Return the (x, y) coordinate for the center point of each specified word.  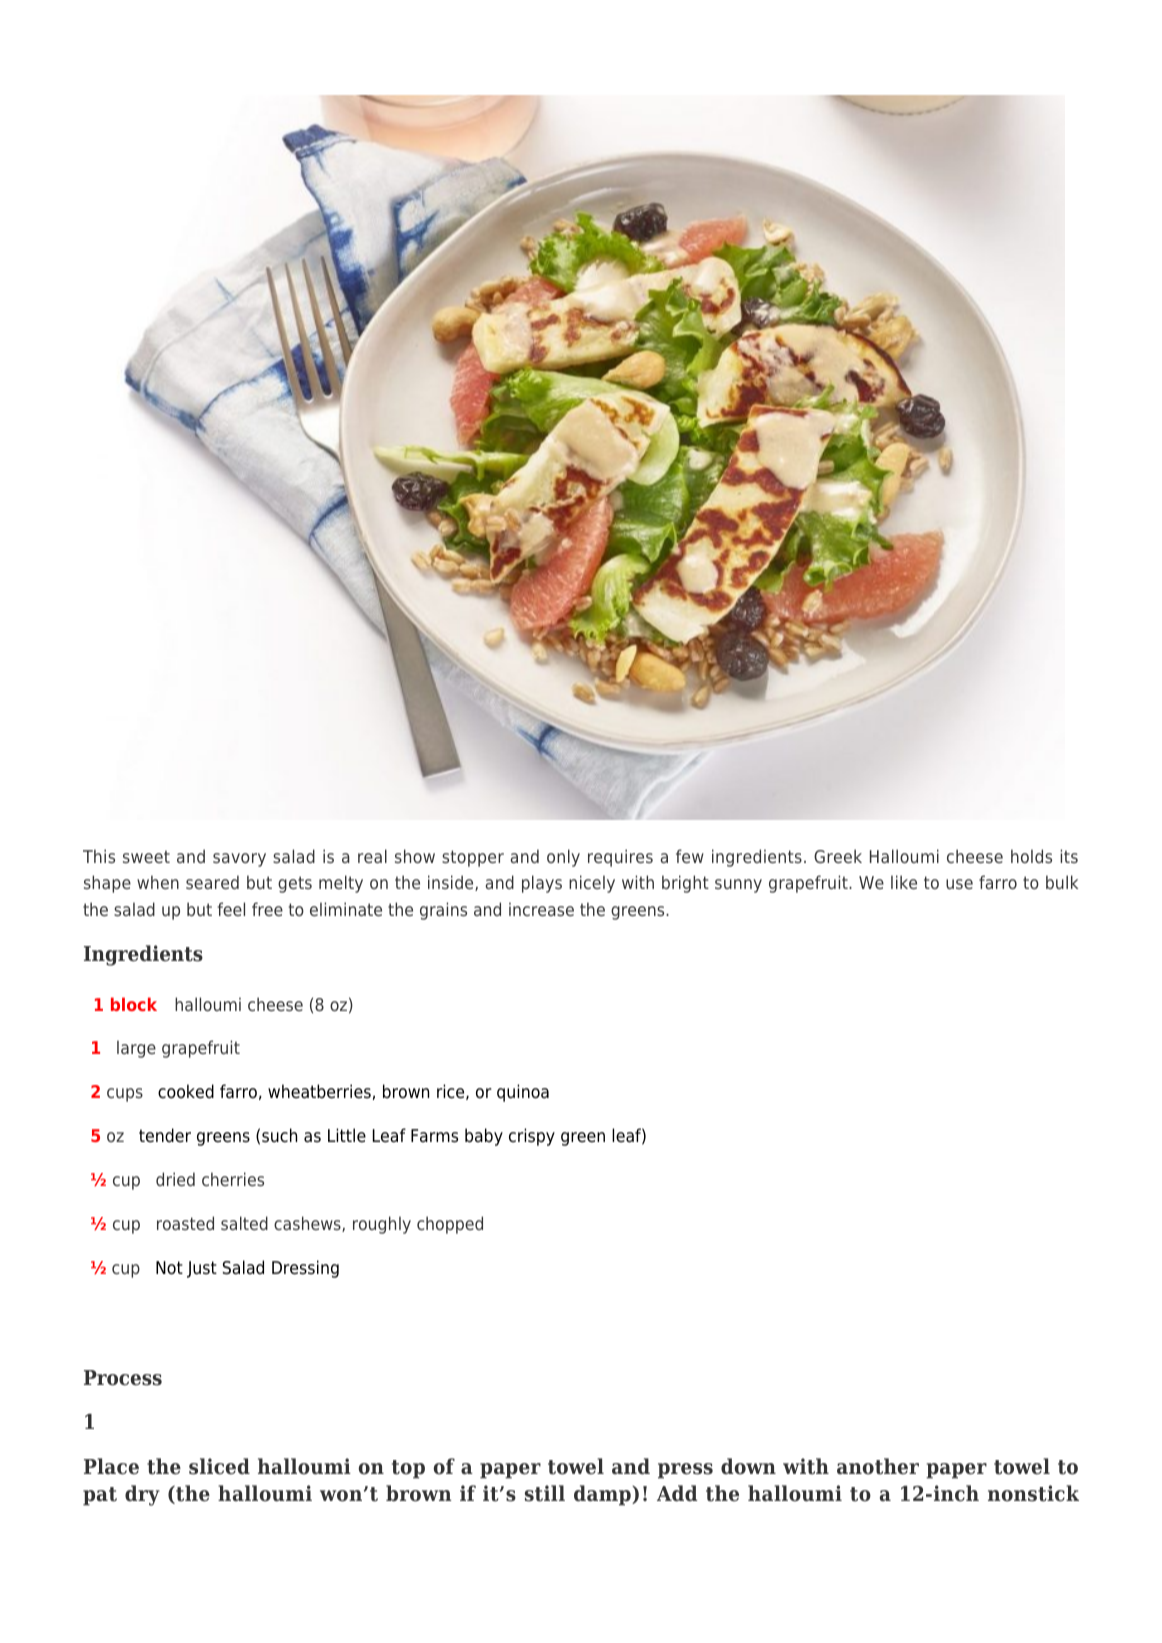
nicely (592, 884)
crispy (532, 1137)
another (878, 1466)
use (959, 884)
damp (603, 1495)
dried (175, 1179)
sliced (219, 1466)
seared (212, 882)
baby (484, 1137)
